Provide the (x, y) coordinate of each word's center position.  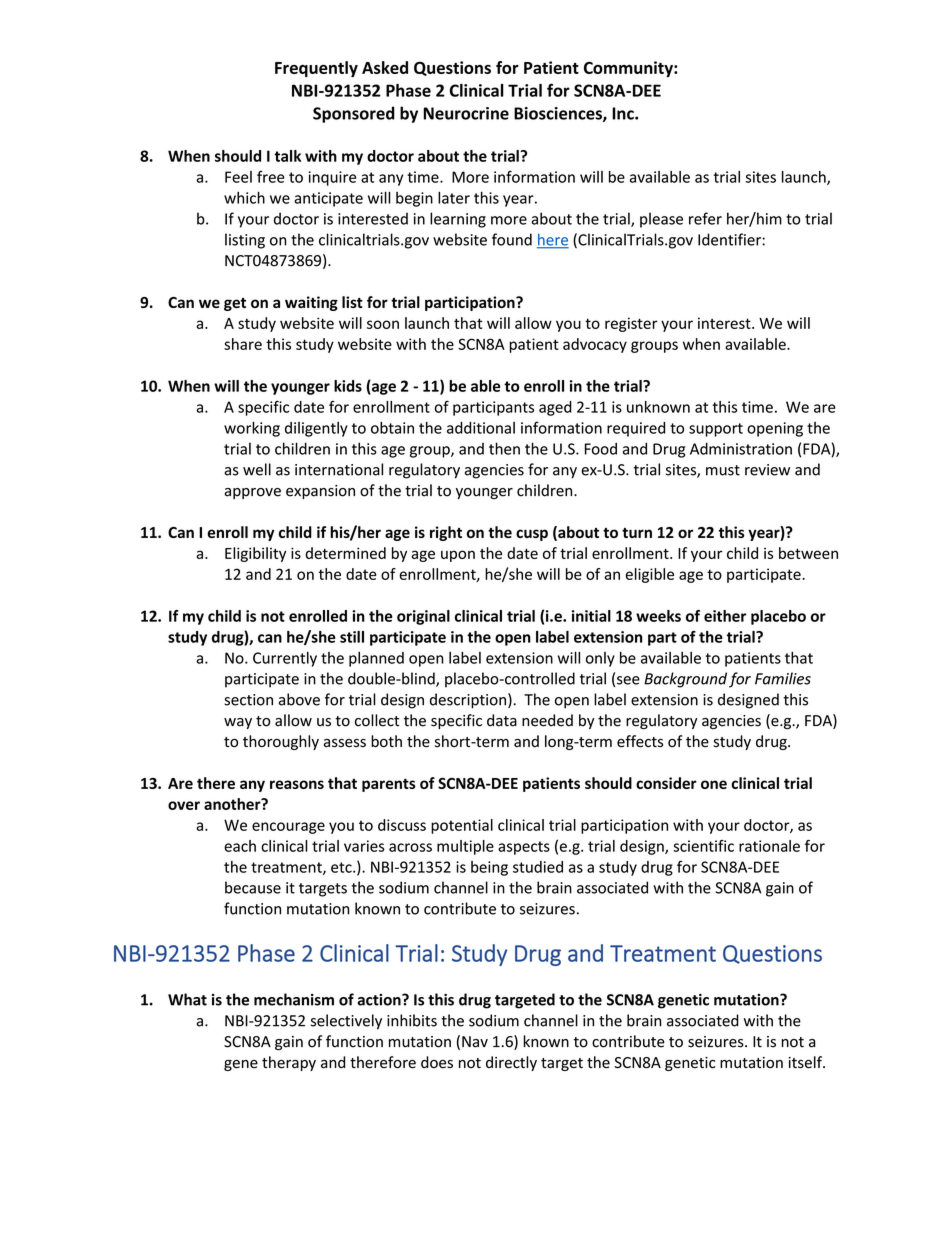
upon (458, 556)
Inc (624, 113)
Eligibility (255, 554)
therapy (289, 1063)
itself (807, 1062)
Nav (475, 1042)
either (725, 616)
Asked (385, 67)
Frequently (316, 69)
